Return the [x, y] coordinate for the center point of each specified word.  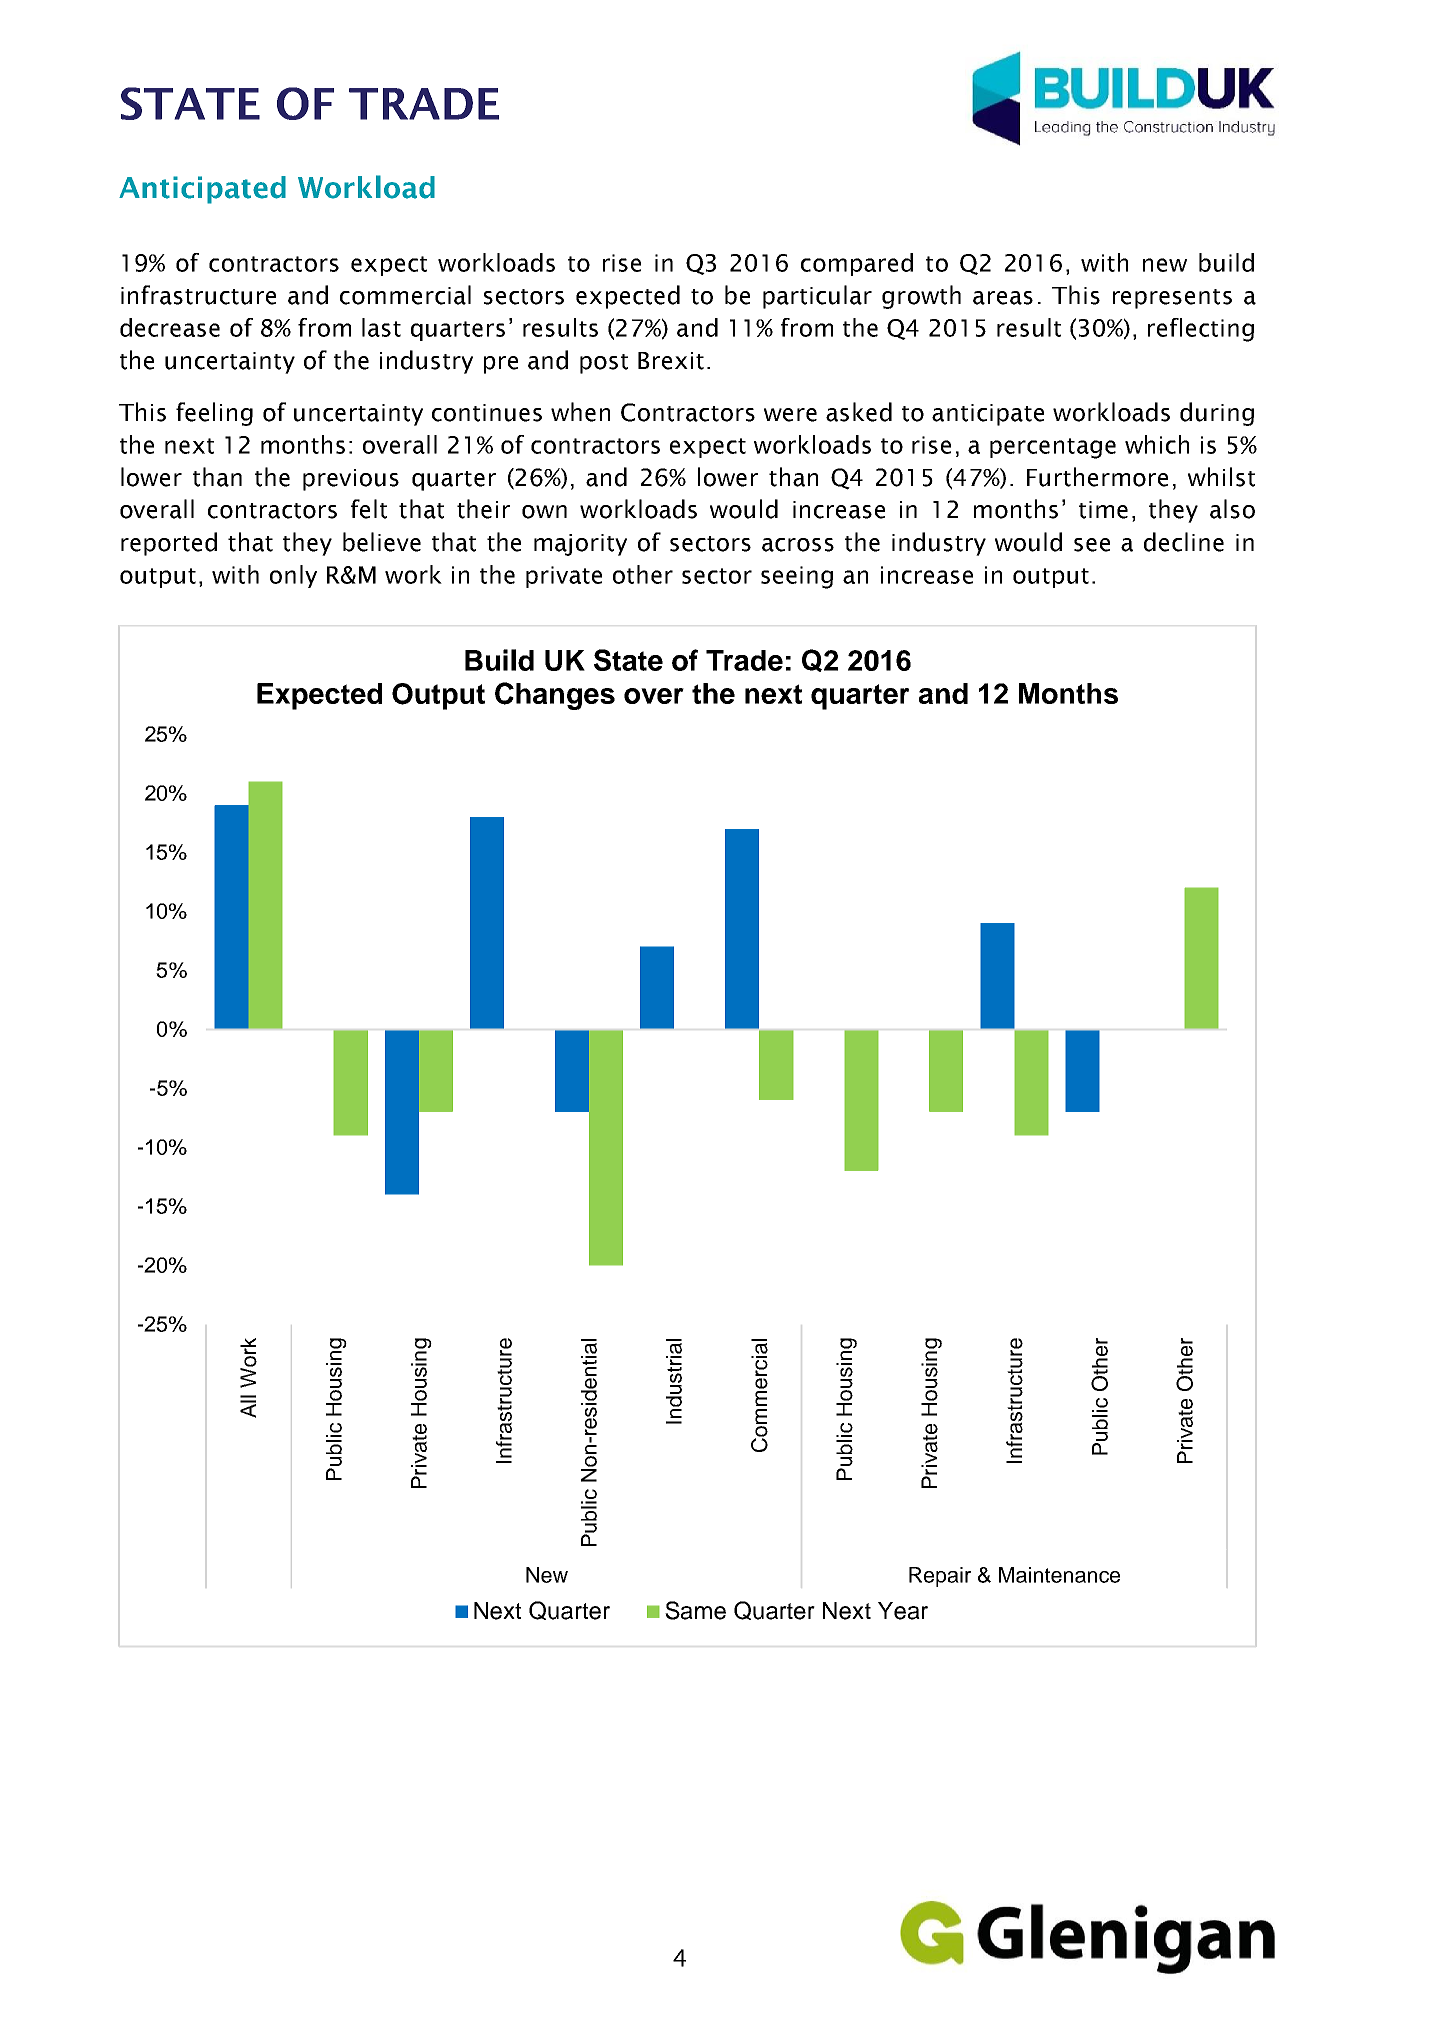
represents [1172, 299]
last [381, 327]
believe [382, 542]
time [1103, 510]
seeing [797, 577]
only [293, 576]
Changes [555, 696]
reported [169, 544]
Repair [940, 1577]
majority [580, 545]
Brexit [671, 361]
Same [695, 1610]
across [798, 545]
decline [1184, 542]
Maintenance [1059, 1575]
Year [903, 1611]
